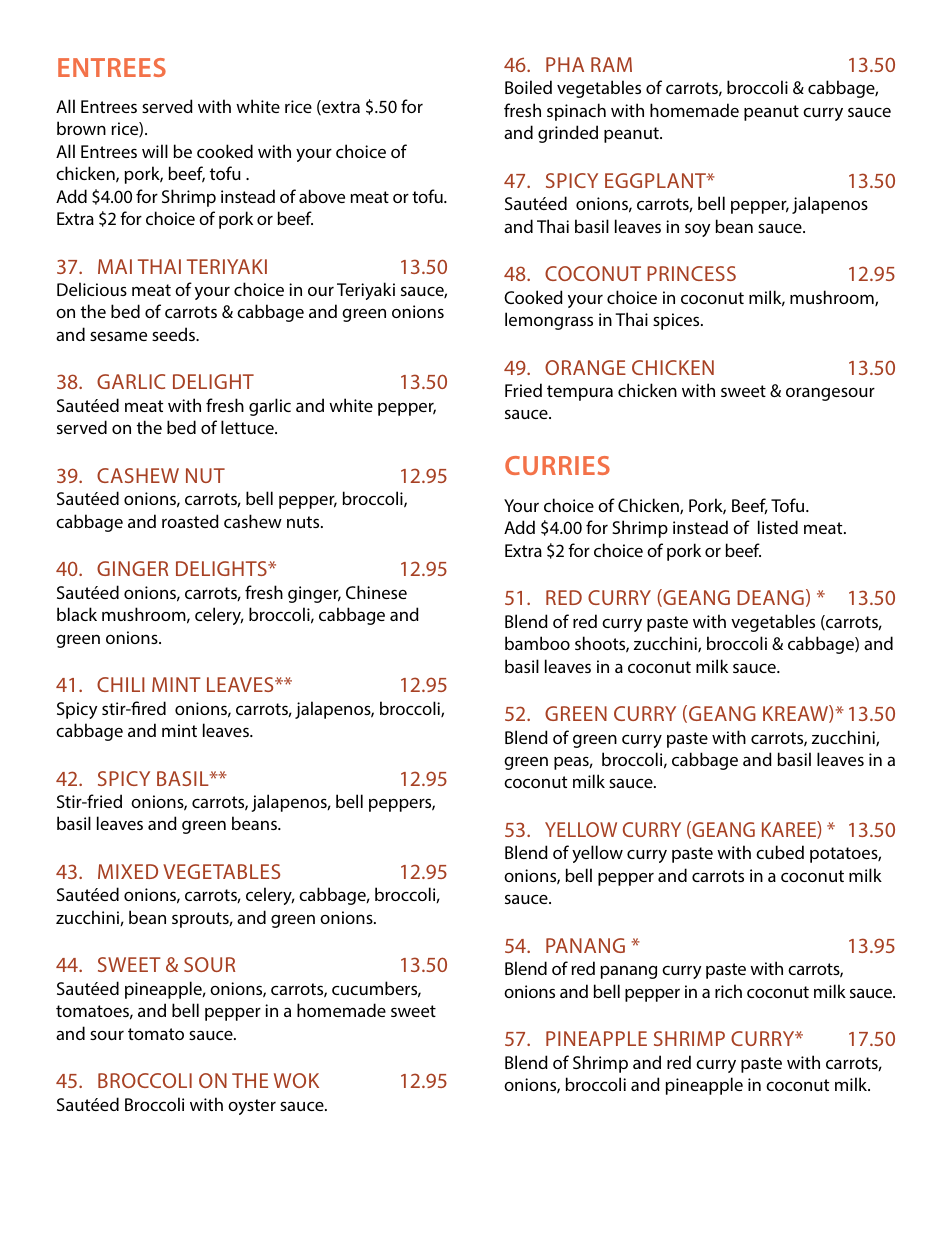 The height and width of the image is (1233, 952). What do you see at coordinates (155, 151) in the image?
I see `will` at bounding box center [155, 151].
